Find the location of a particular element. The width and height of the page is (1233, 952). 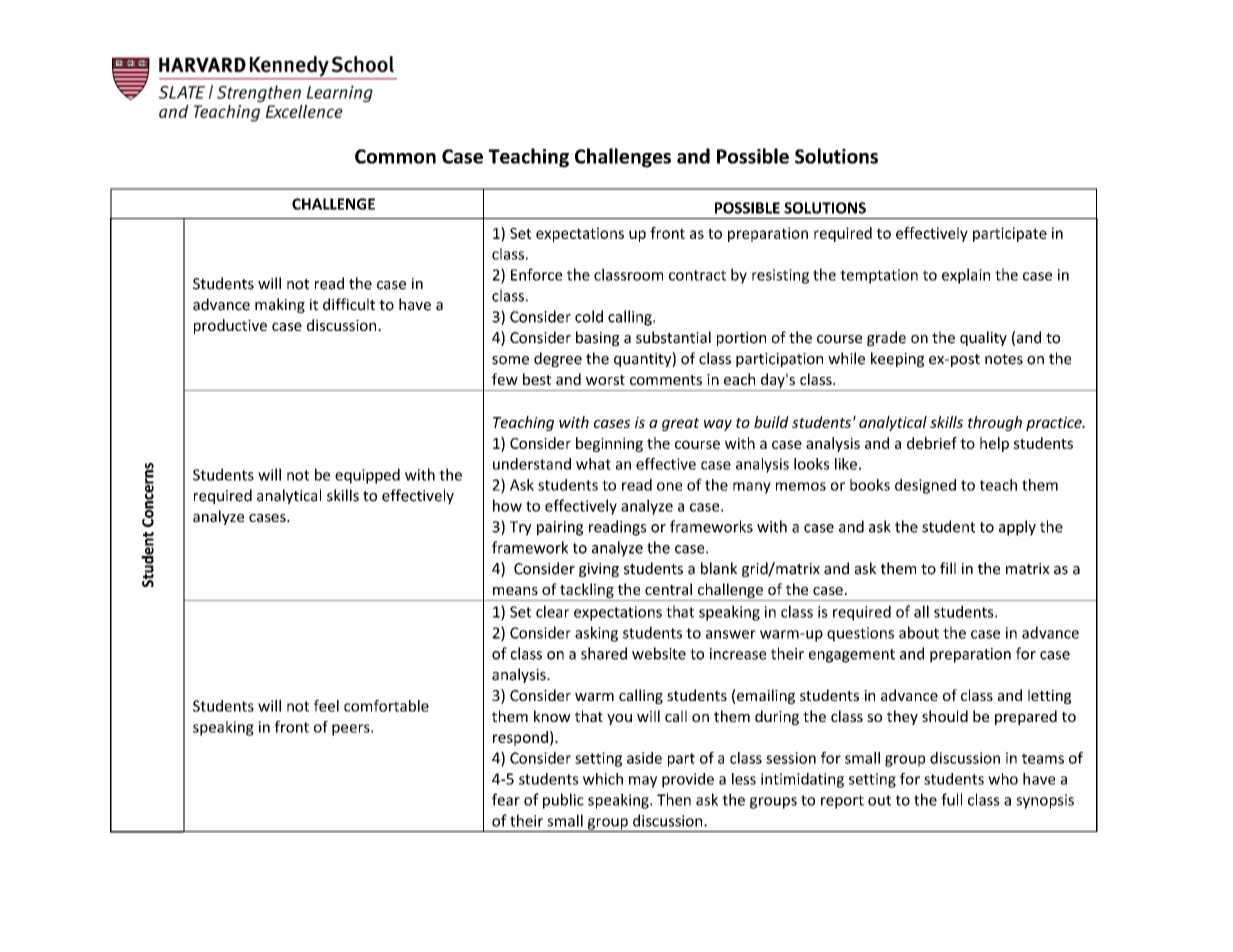

contract is located at coordinates (697, 275).
